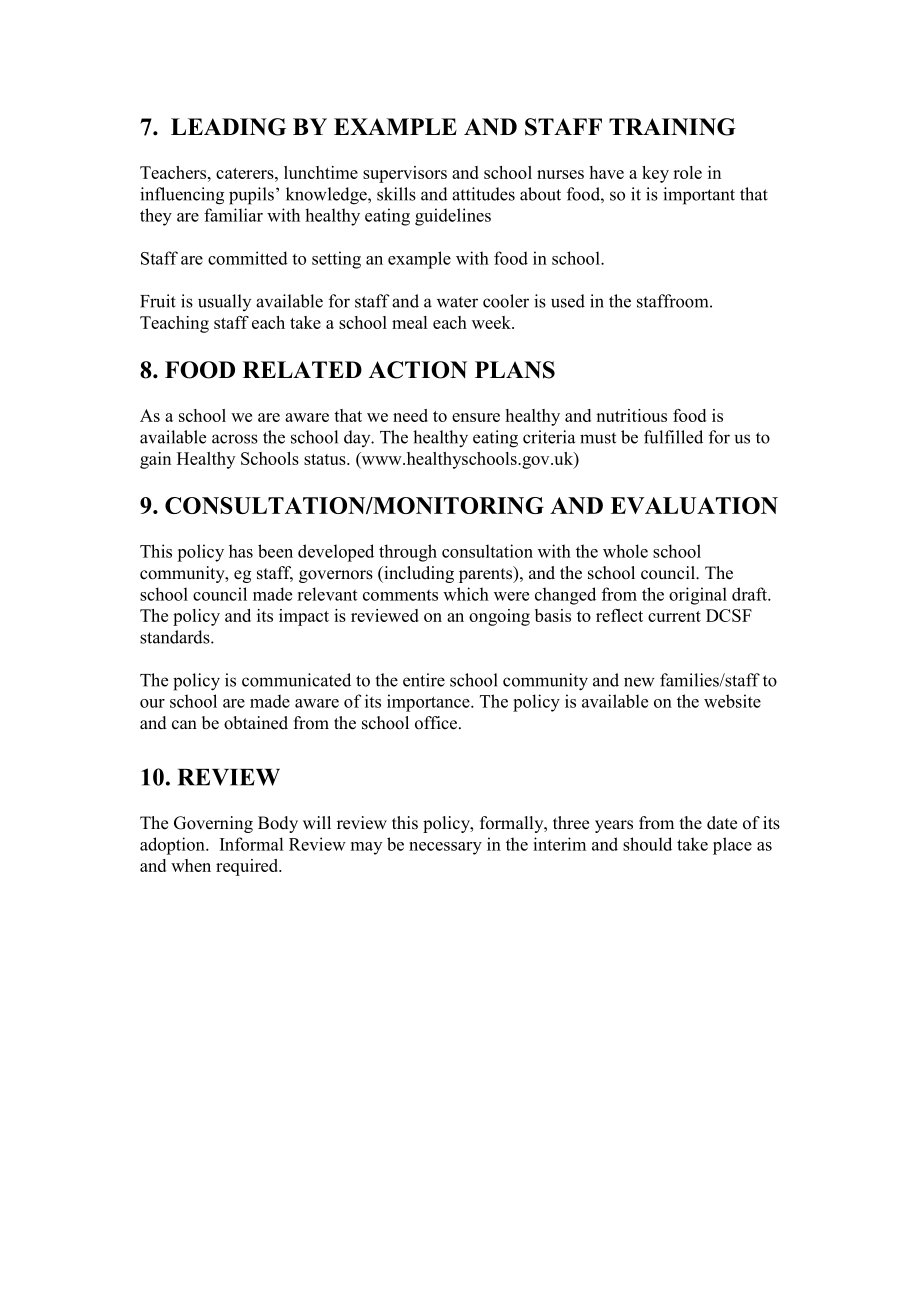 Image resolution: width=924 pixels, height=1308 pixels. What do you see at coordinates (694, 505) in the screenshot?
I see `EVALUATION` at bounding box center [694, 505].
